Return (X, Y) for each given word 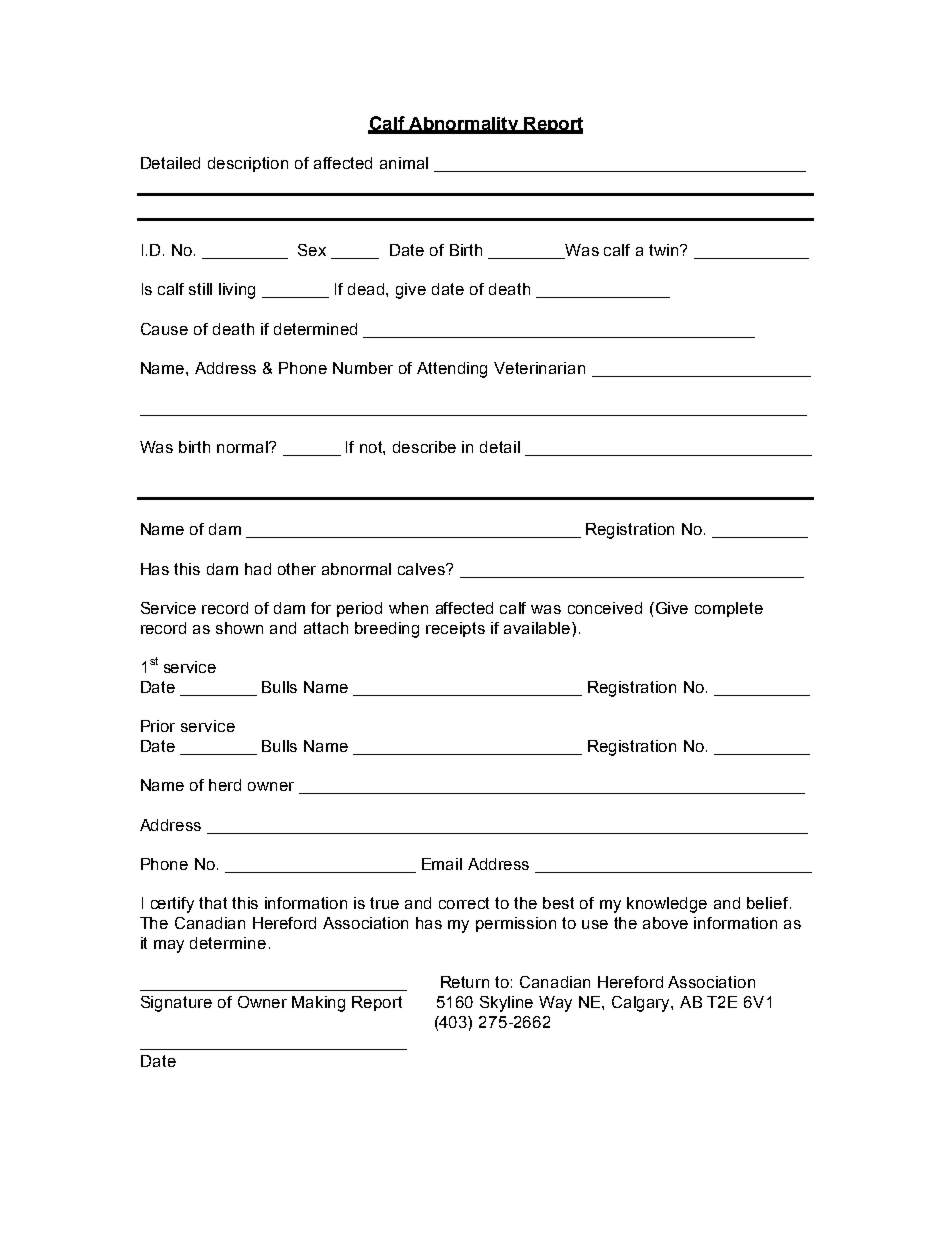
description (248, 164)
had (258, 569)
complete (729, 609)
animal (404, 163)
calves (423, 569)
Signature (176, 1004)
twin (665, 250)
